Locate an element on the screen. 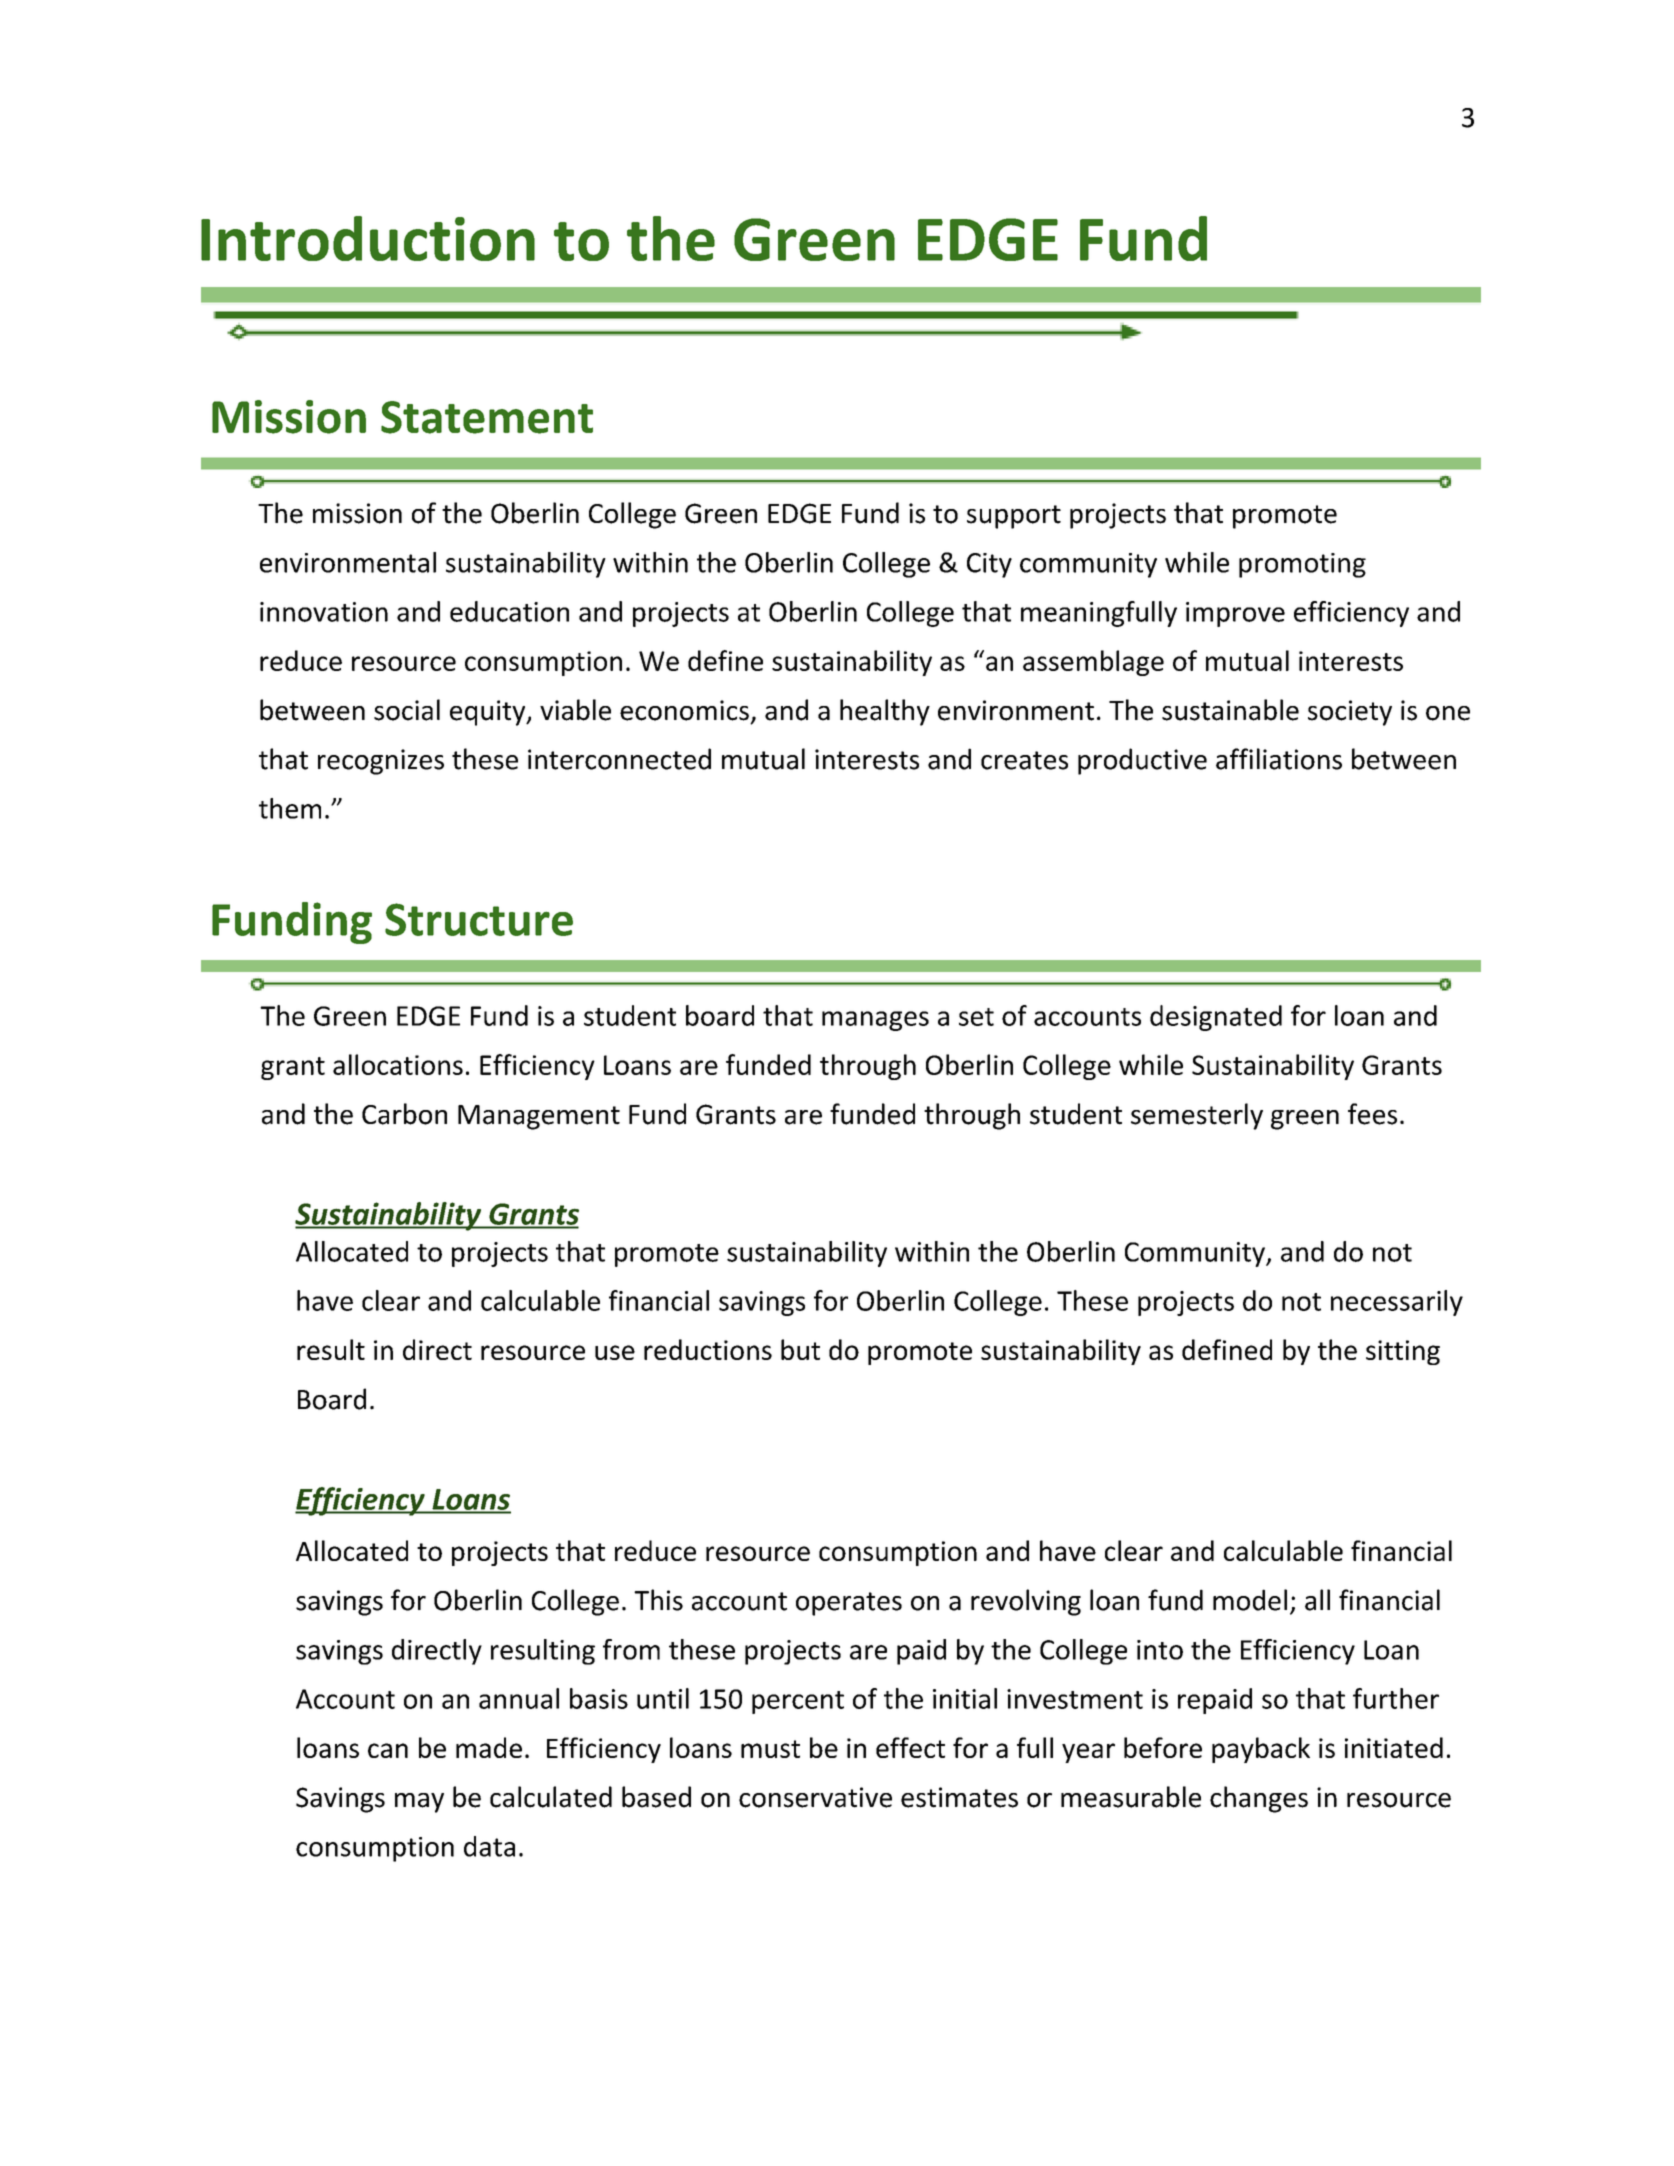 The height and width of the screenshot is (2166, 1674). promoting is located at coordinates (1302, 565).
